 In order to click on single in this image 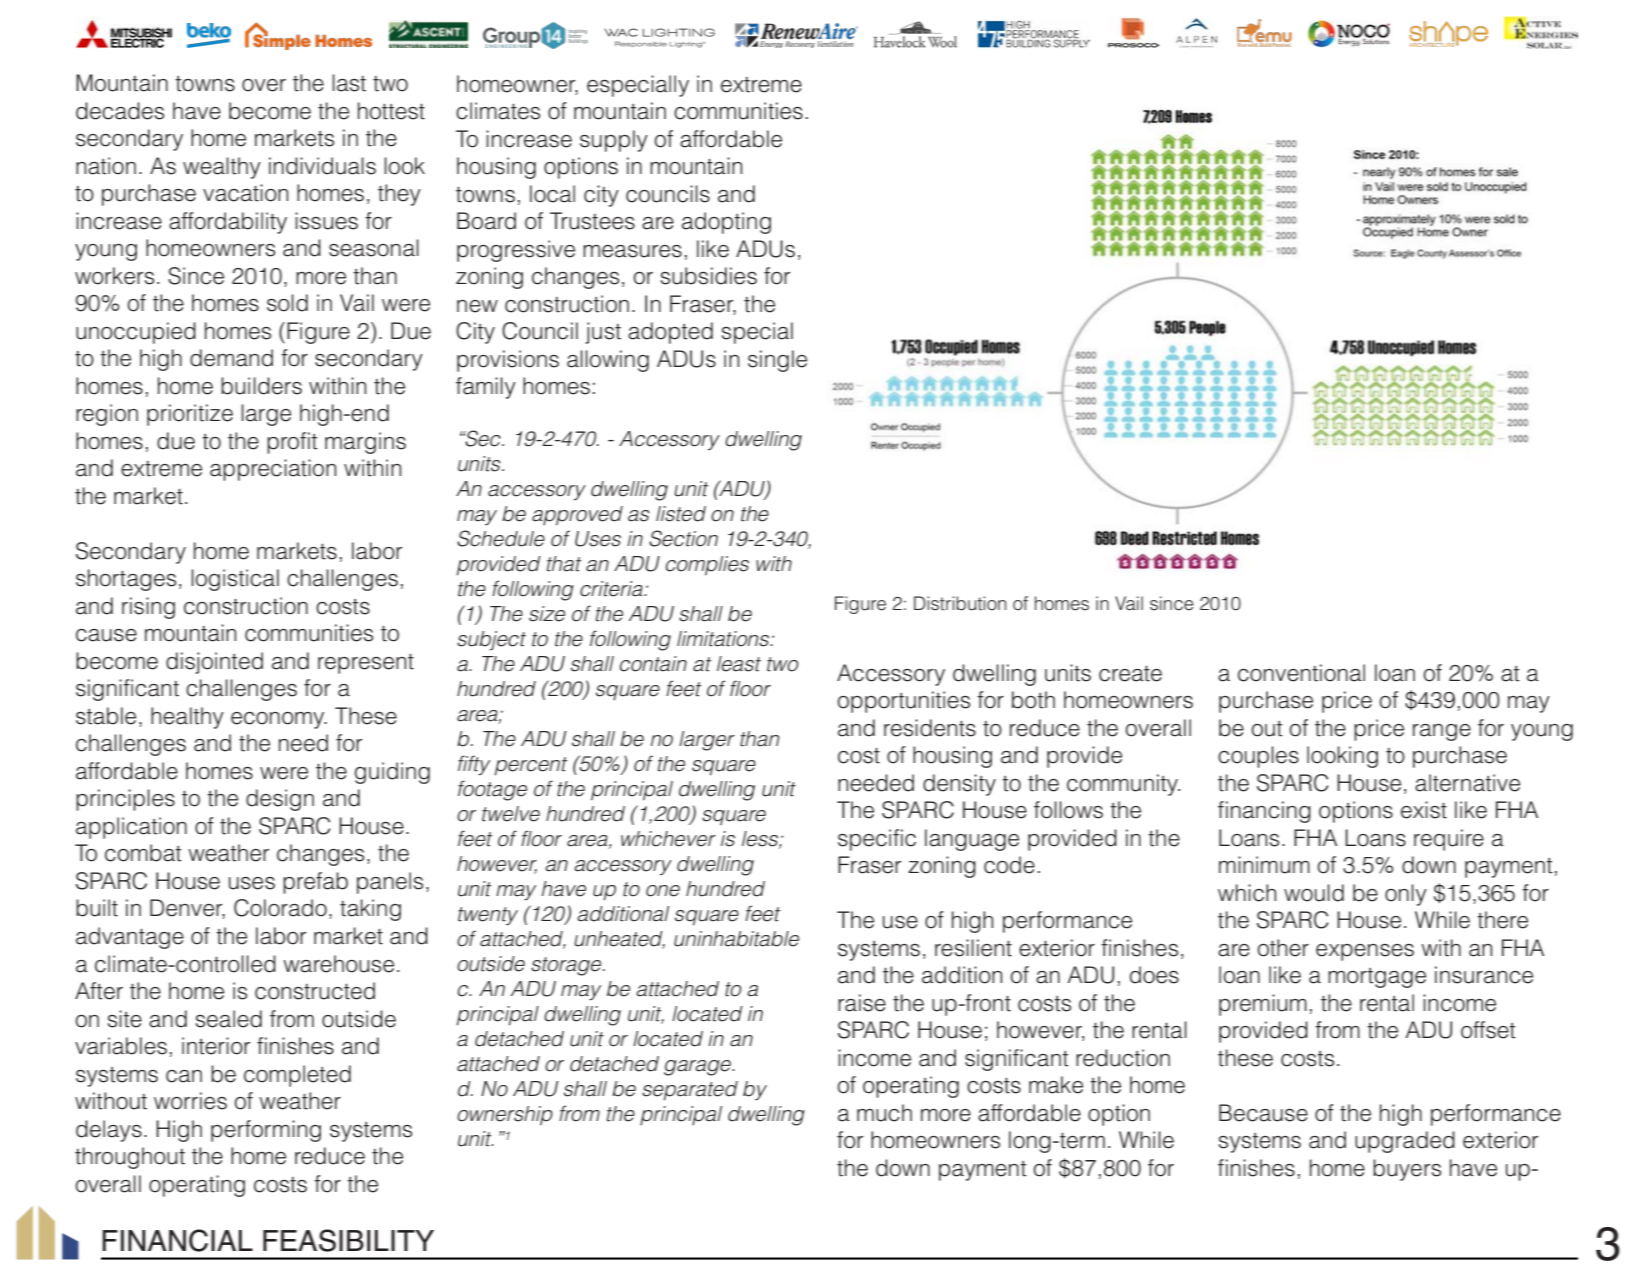, I will do `click(777, 361)`.
